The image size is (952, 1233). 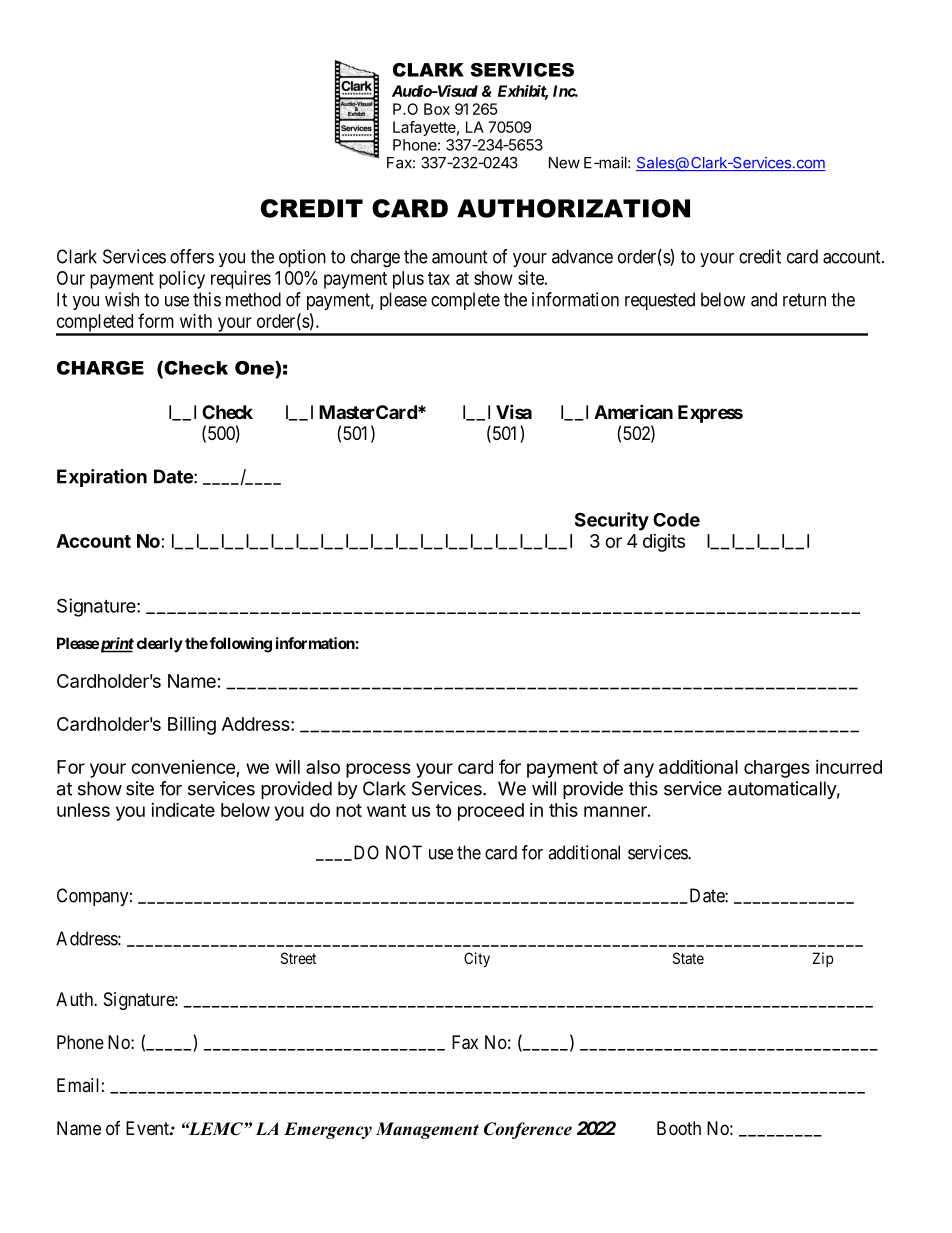 I want to click on Security, so click(x=612, y=521).
